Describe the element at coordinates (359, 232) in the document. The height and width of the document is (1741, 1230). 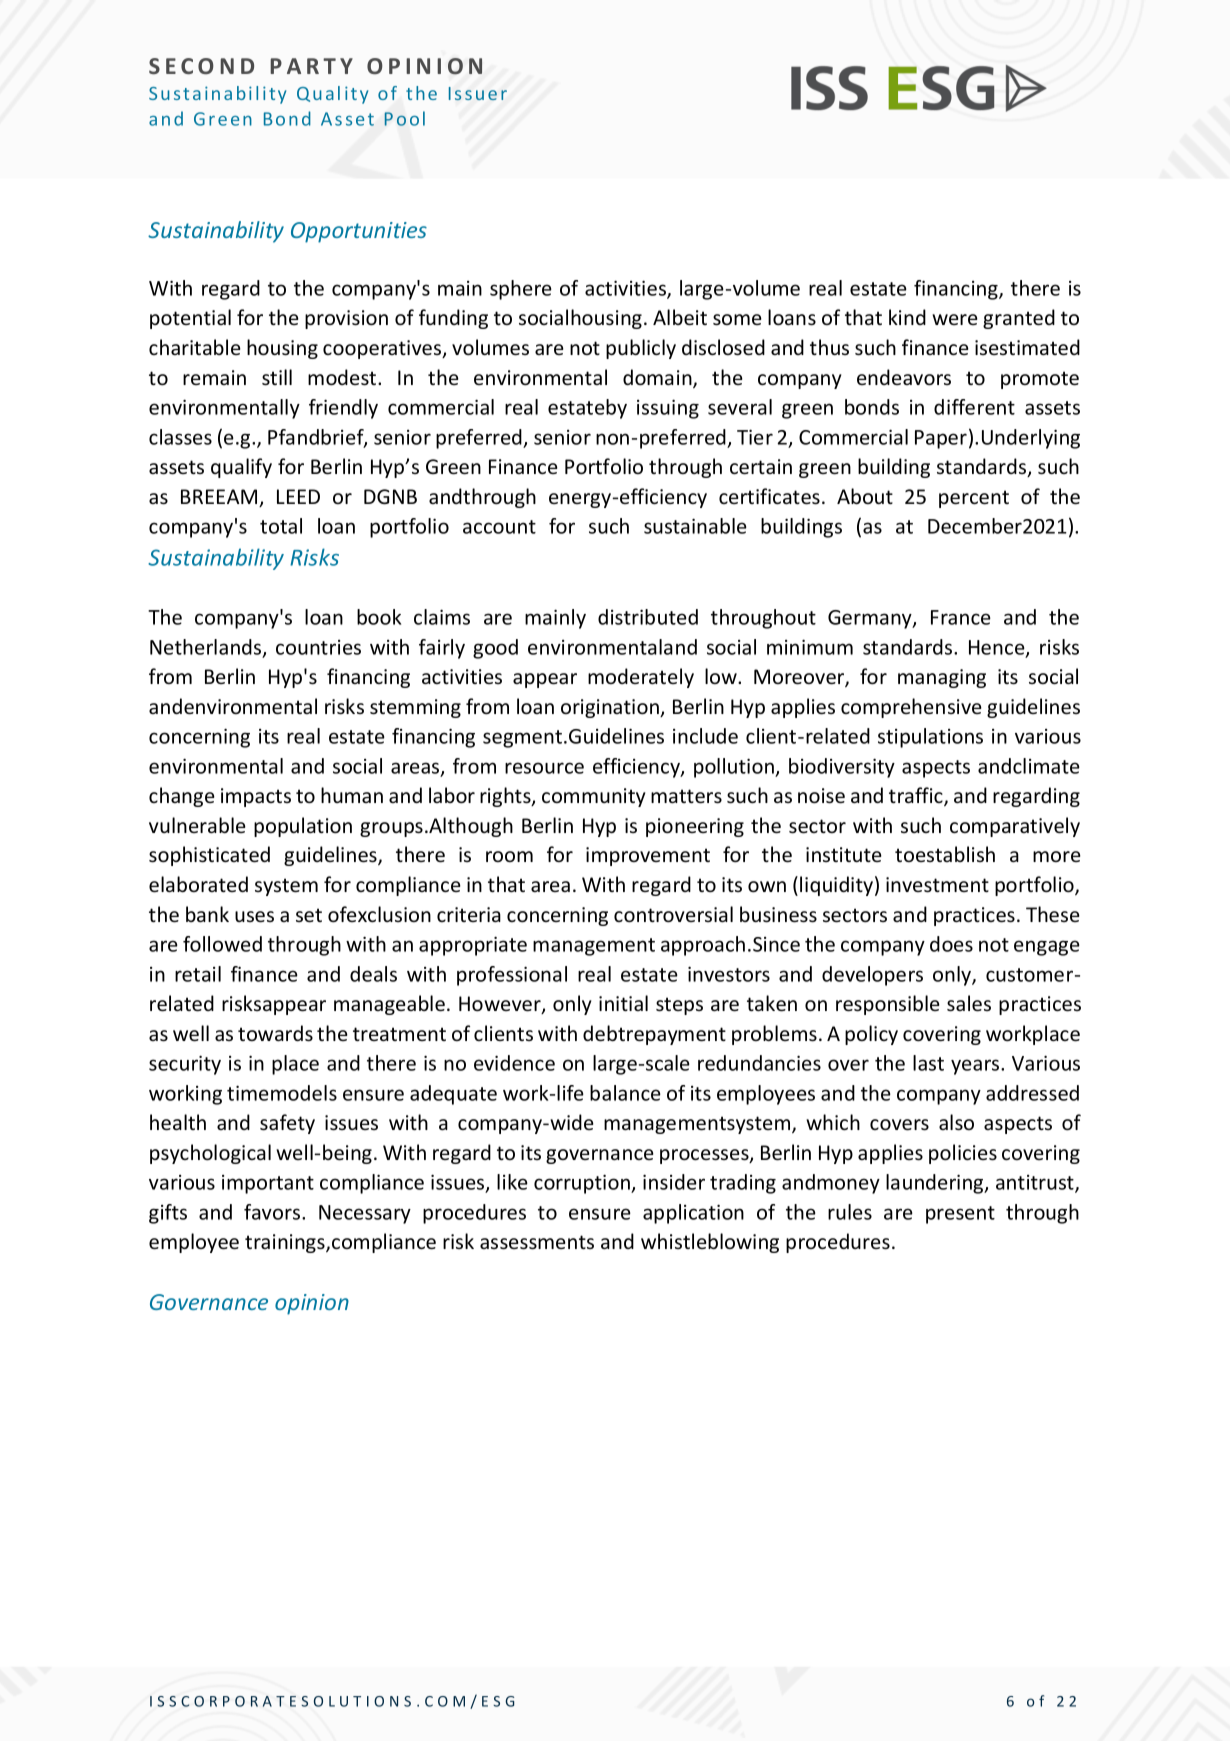
I see `Opportunities` at that location.
